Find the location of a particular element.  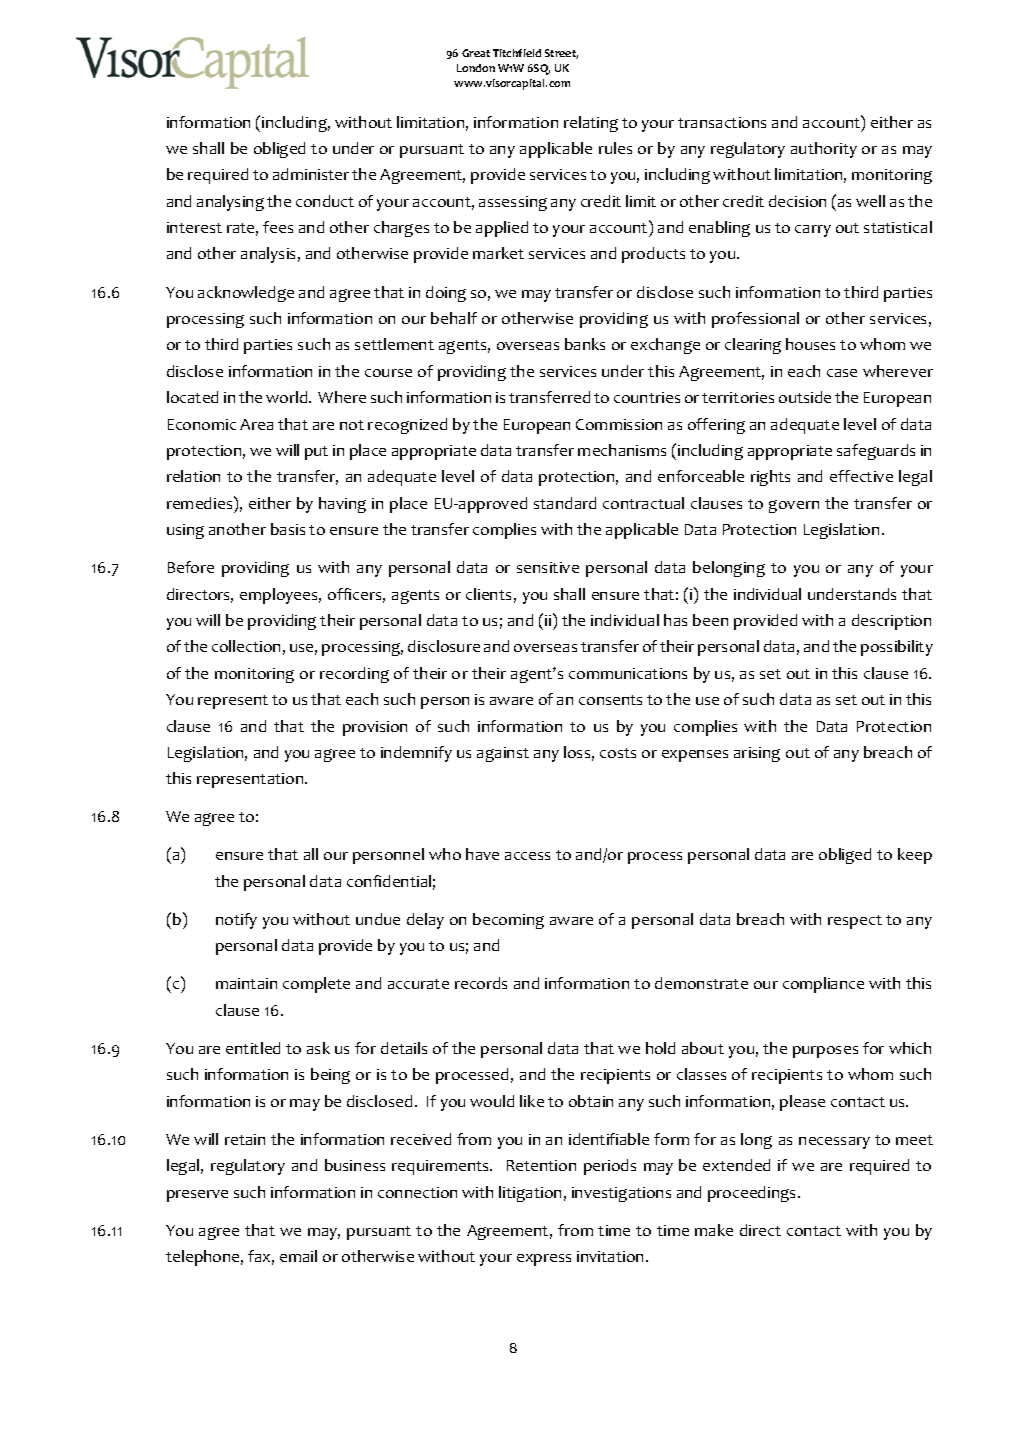

employees is located at coordinates (280, 596).
